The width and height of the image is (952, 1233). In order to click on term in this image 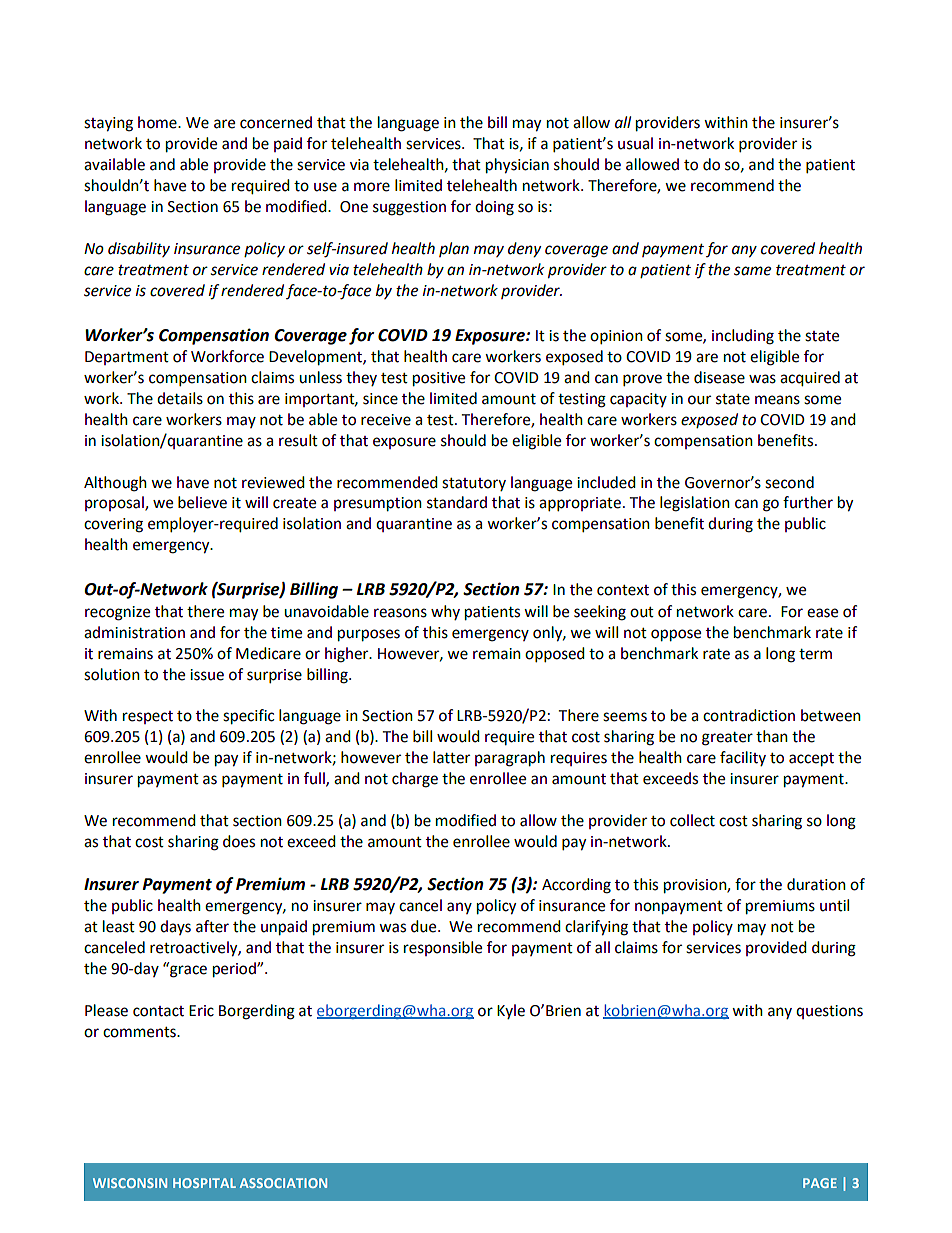, I will do `click(815, 654)`.
